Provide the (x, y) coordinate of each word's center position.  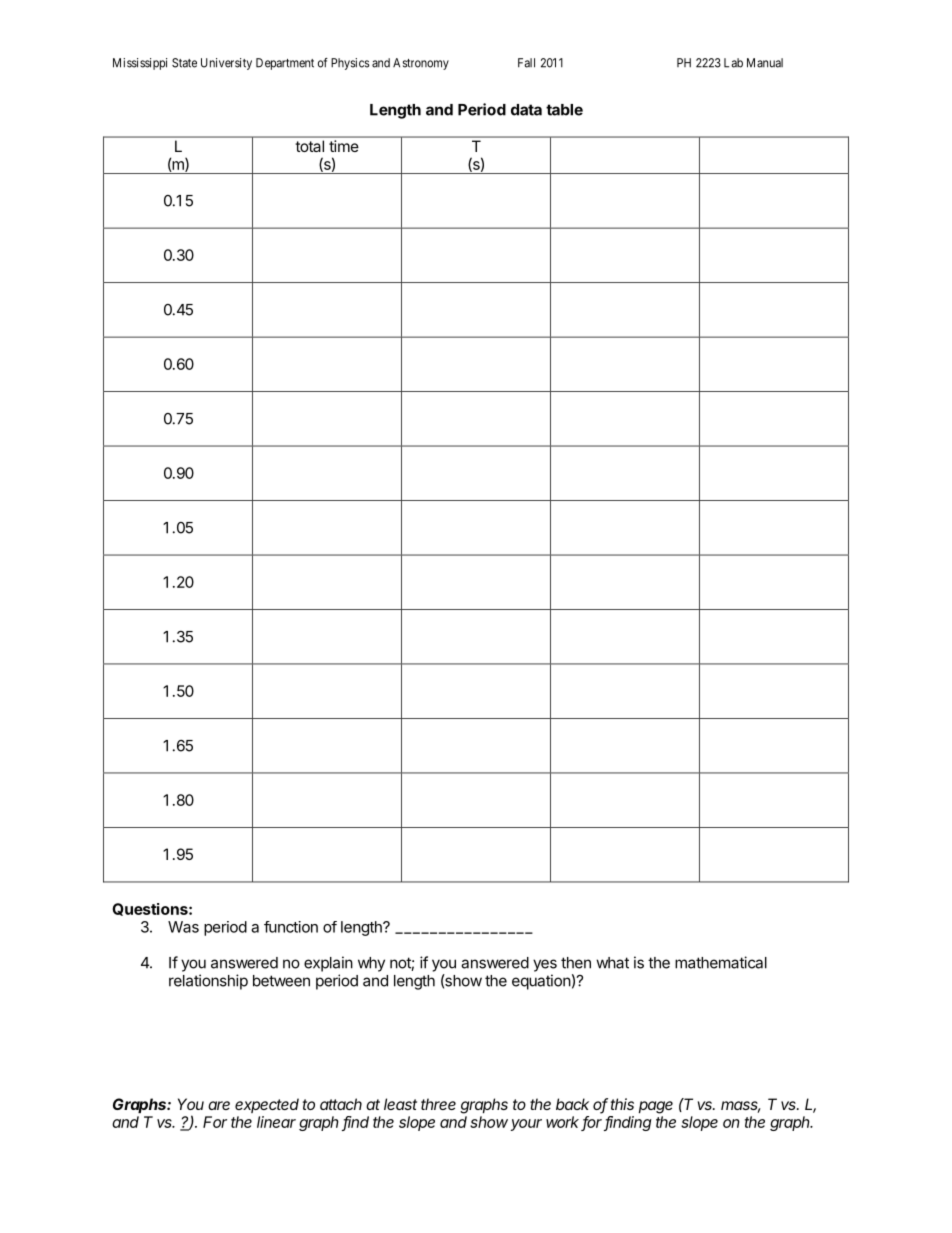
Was (183, 927)
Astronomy (421, 64)
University (226, 64)
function (291, 927)
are (219, 1105)
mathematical (721, 962)
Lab (733, 63)
